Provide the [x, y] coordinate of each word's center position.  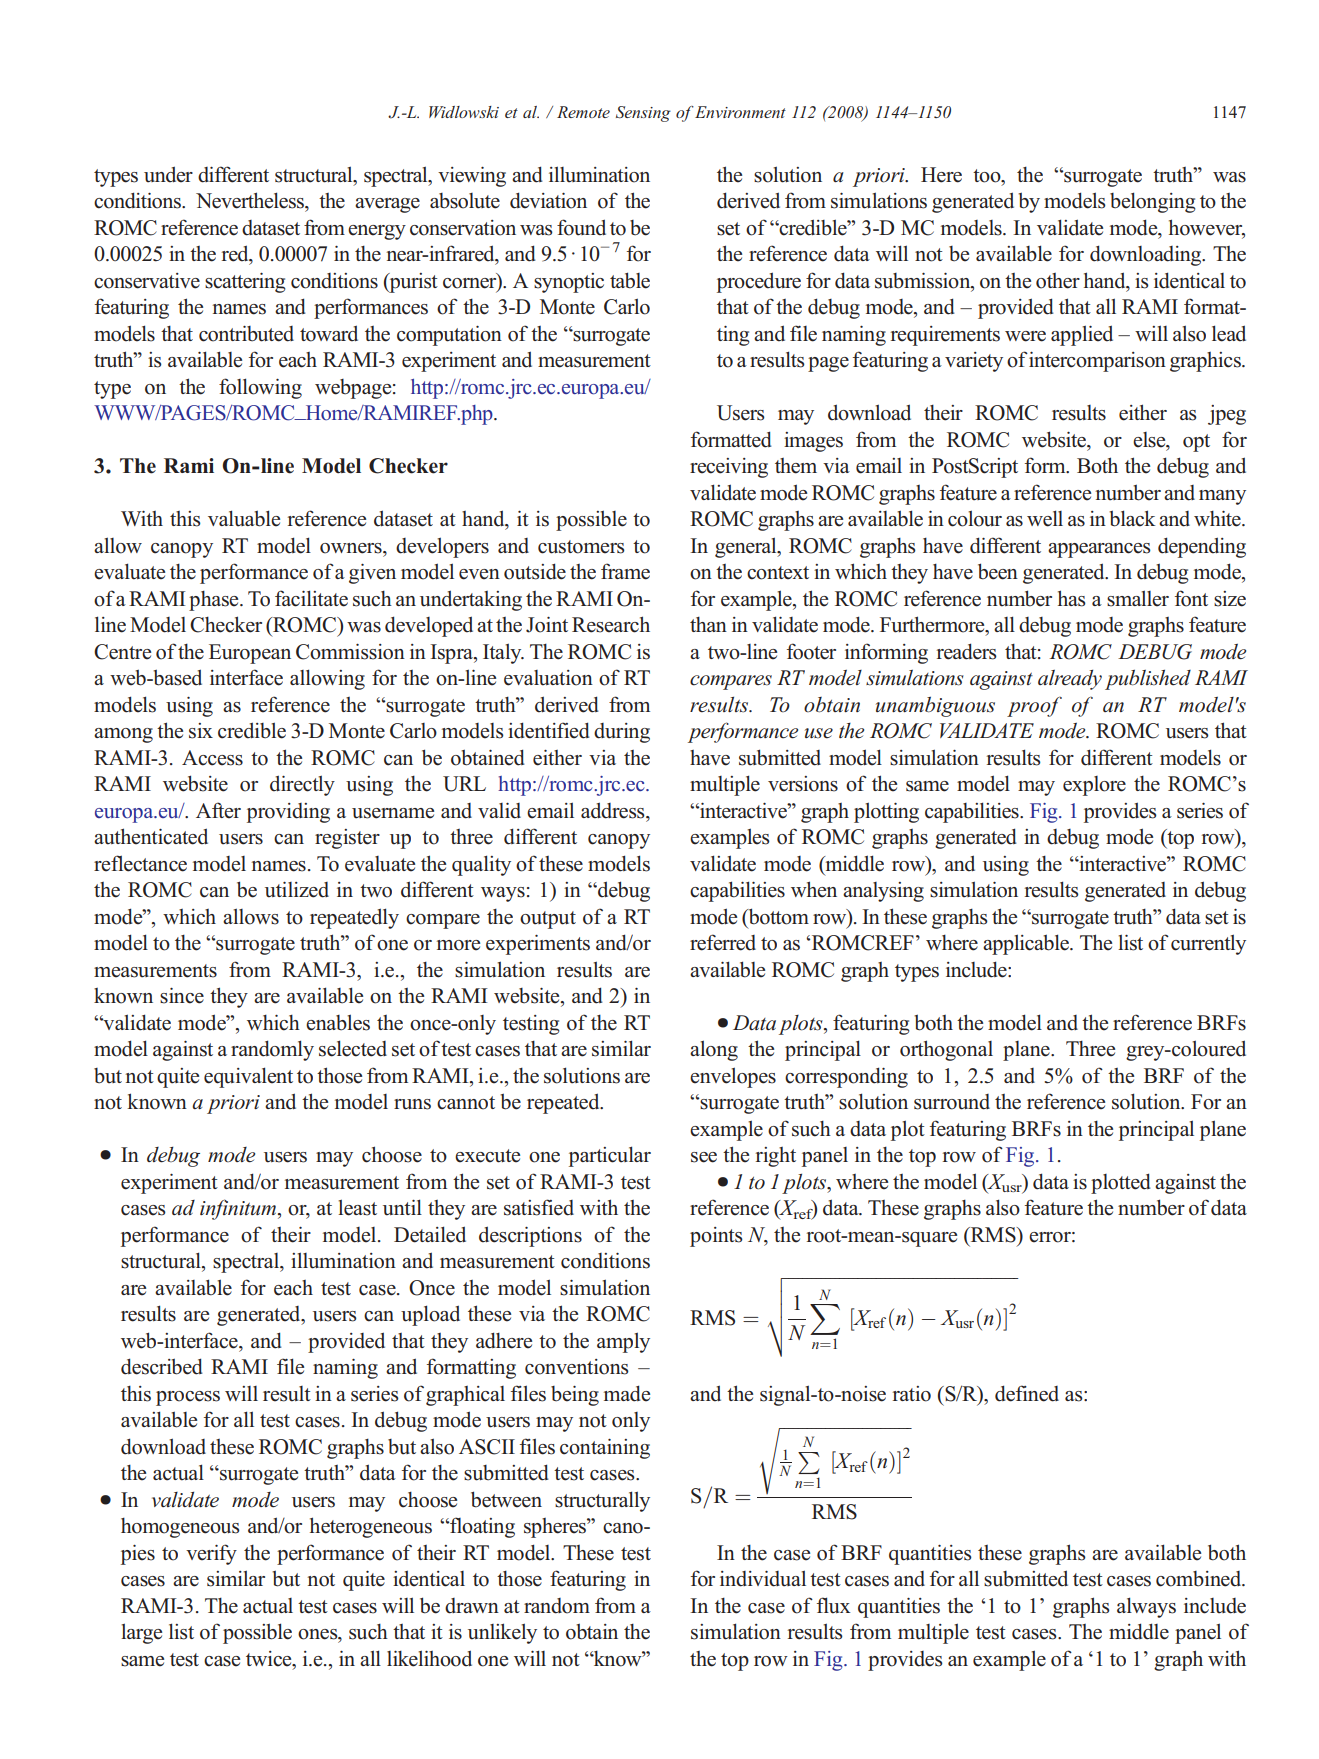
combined [1200, 1579]
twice [270, 1659]
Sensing [643, 114]
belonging [1153, 202]
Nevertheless [251, 200]
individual [763, 1578]
